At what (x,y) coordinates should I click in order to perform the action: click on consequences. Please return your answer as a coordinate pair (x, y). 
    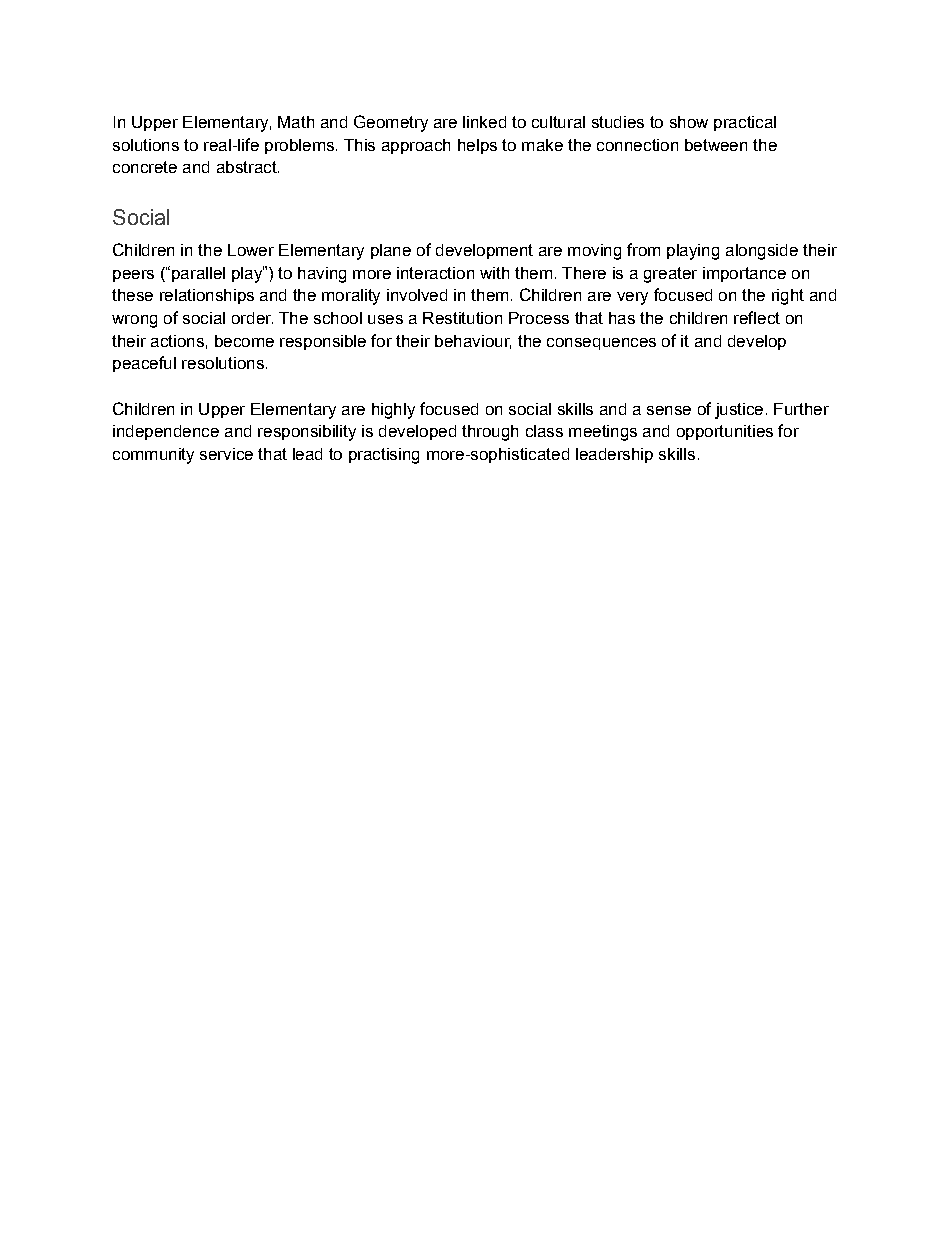
    Looking at the image, I should click on (601, 344).
